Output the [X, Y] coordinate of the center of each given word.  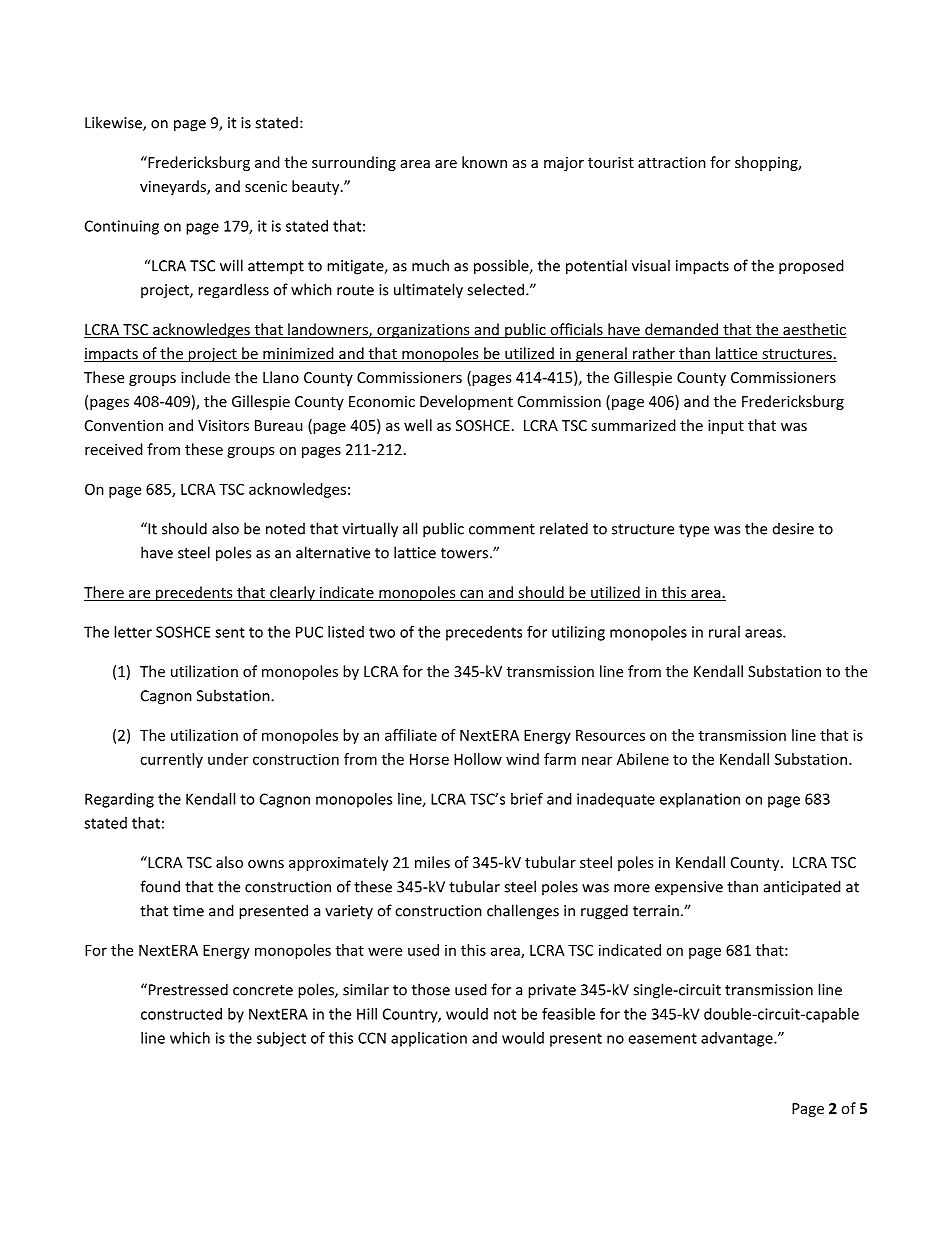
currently [171, 760]
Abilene [643, 759]
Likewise [114, 123]
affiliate [411, 735]
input [726, 427]
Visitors [223, 425]
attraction [672, 162]
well [418, 425]
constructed [181, 1014]
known [484, 162]
